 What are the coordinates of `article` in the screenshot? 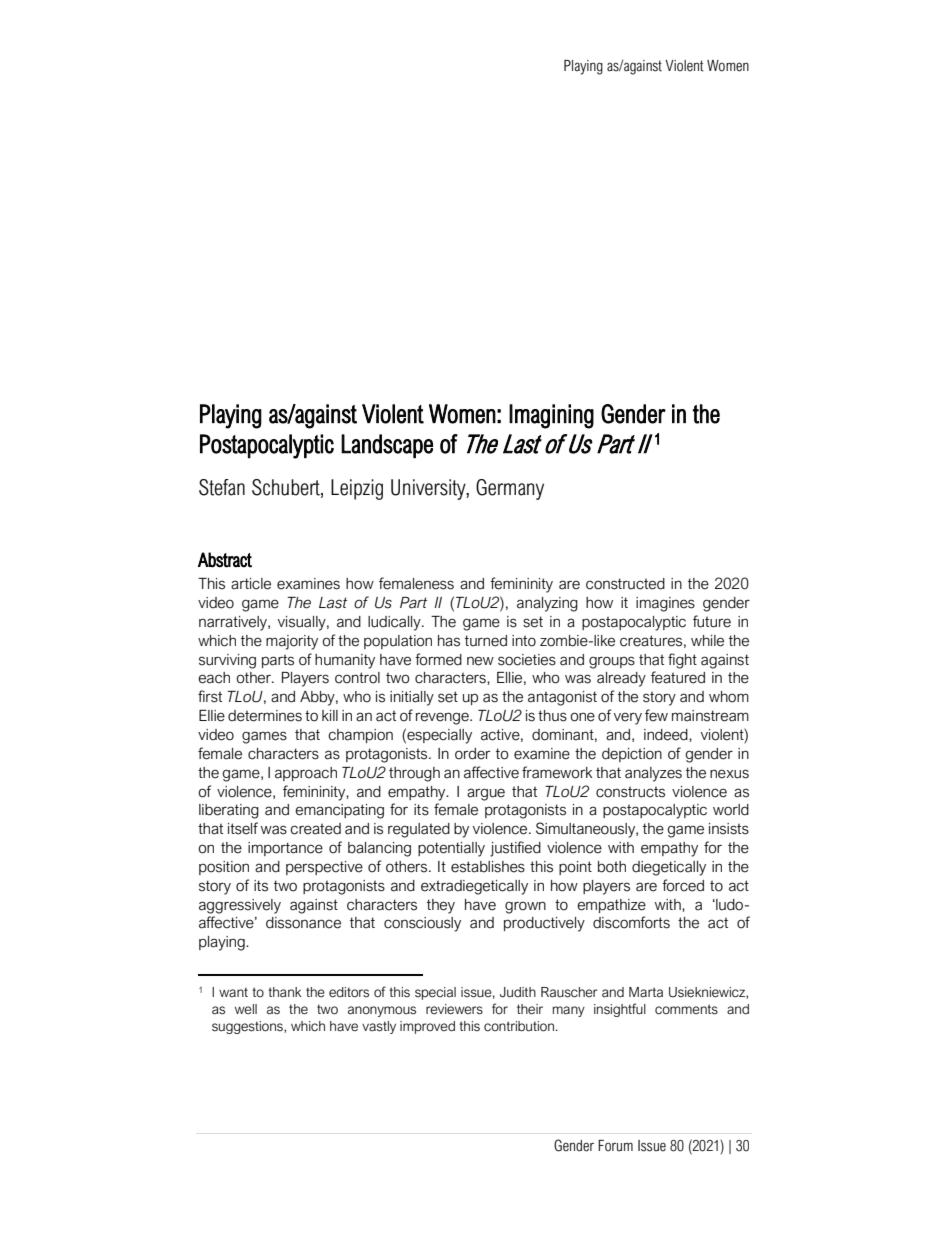 It's located at (251, 584).
